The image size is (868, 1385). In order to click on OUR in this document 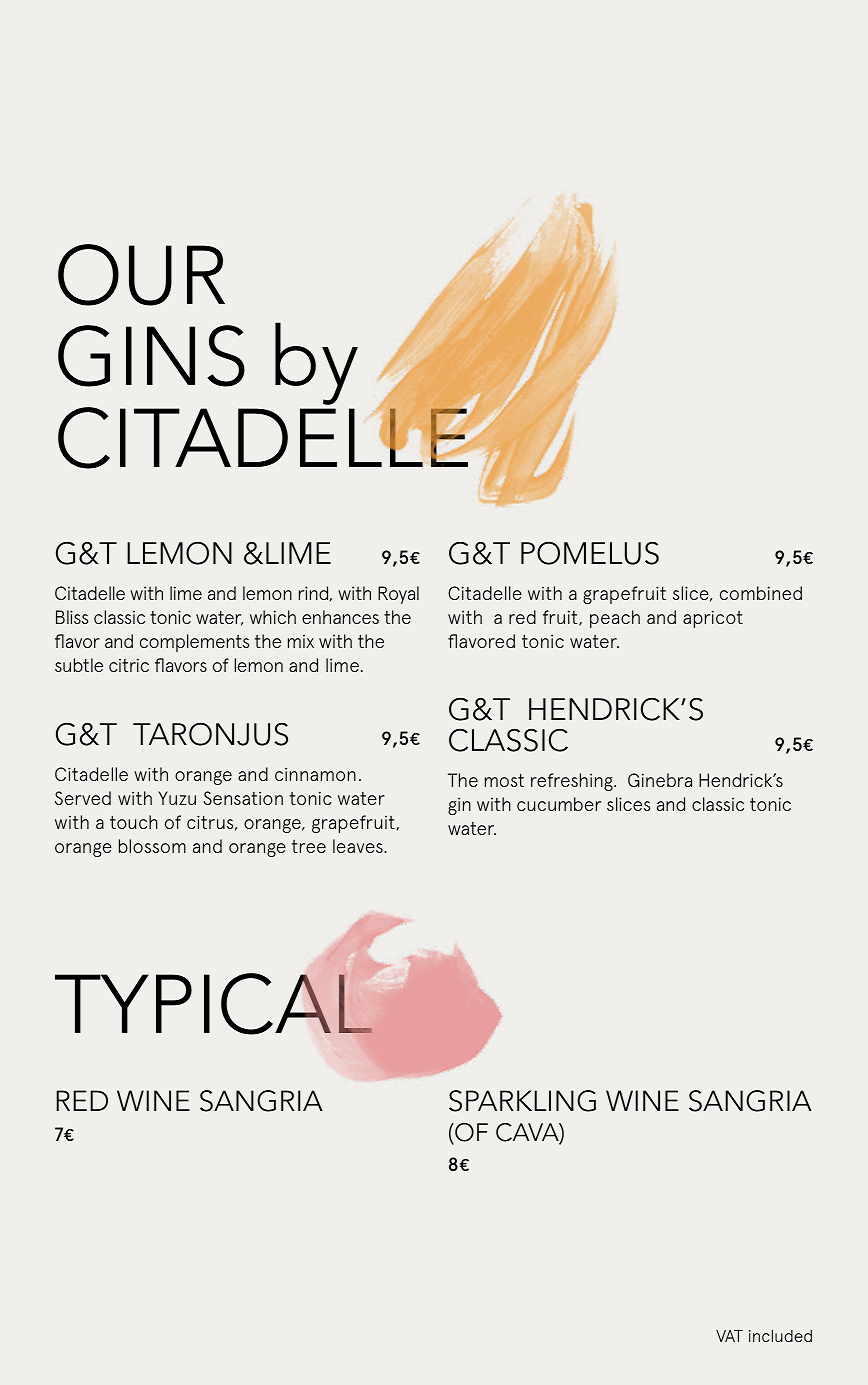, I will do `click(141, 275)`.
